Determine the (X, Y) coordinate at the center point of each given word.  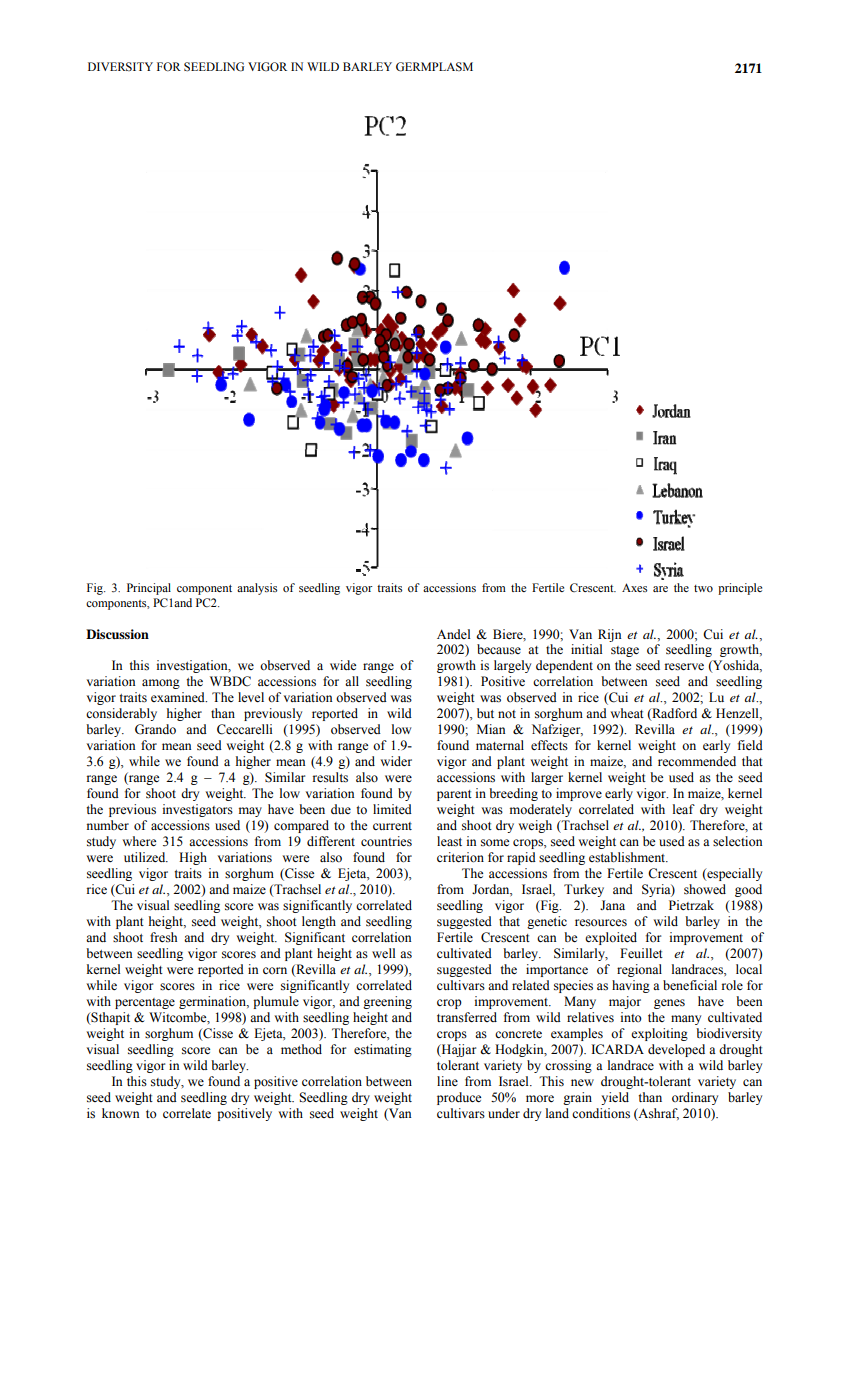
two (703, 588)
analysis (257, 589)
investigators (198, 810)
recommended (697, 761)
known (120, 1113)
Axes (634, 587)
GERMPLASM (434, 67)
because (499, 649)
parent (454, 795)
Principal (149, 589)
